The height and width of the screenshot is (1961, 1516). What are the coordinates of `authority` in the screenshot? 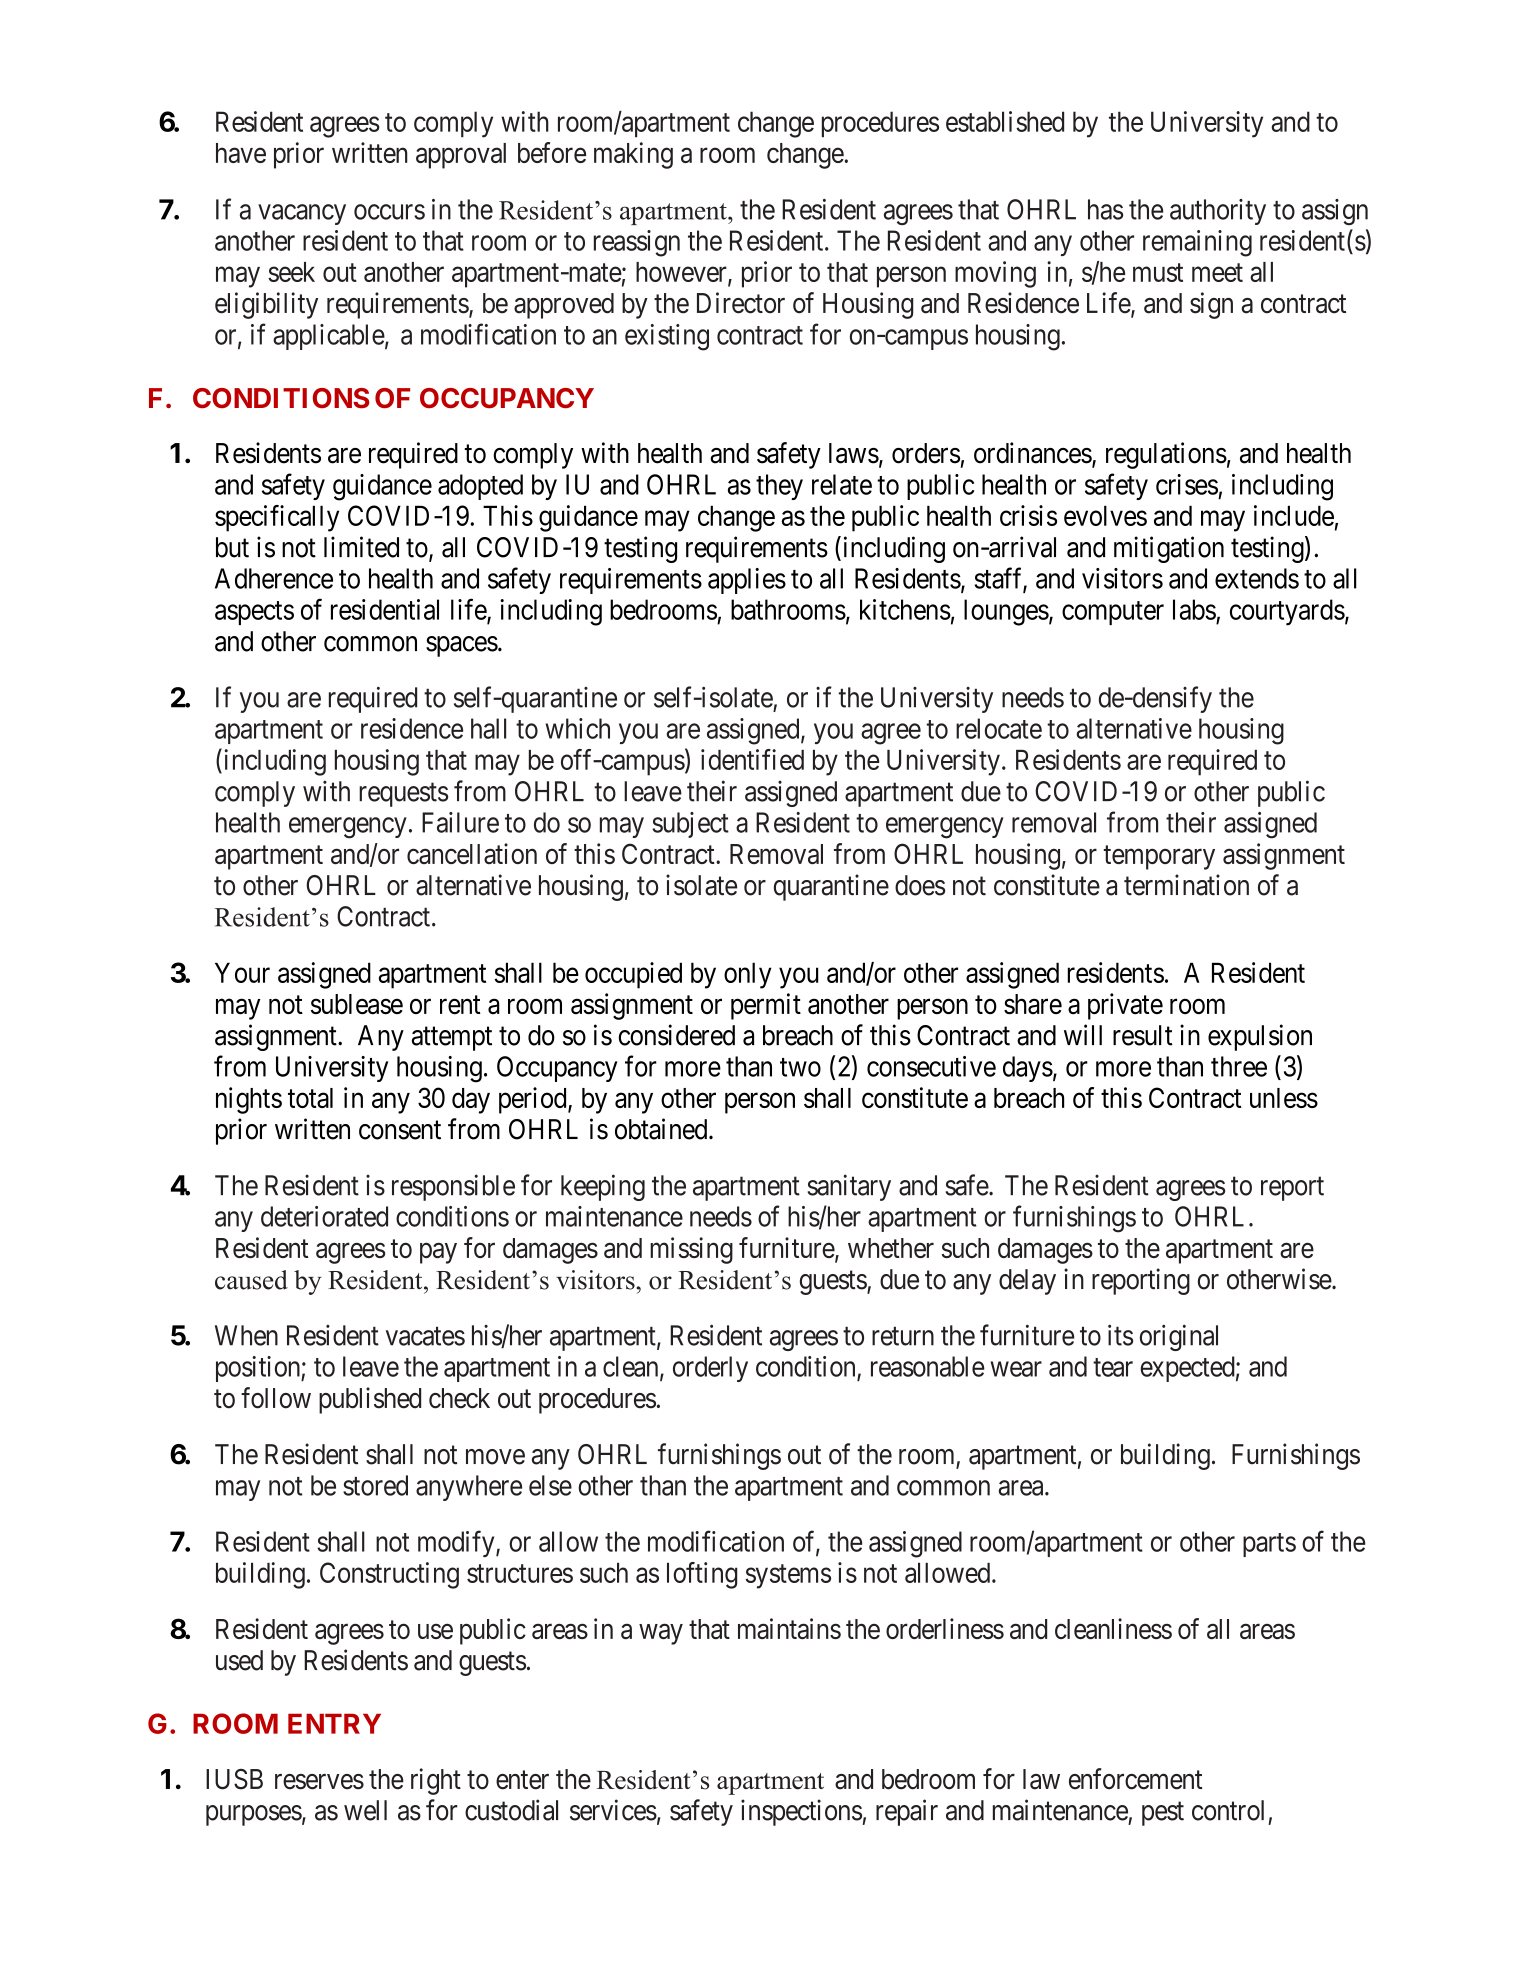 It's located at (1218, 212).
